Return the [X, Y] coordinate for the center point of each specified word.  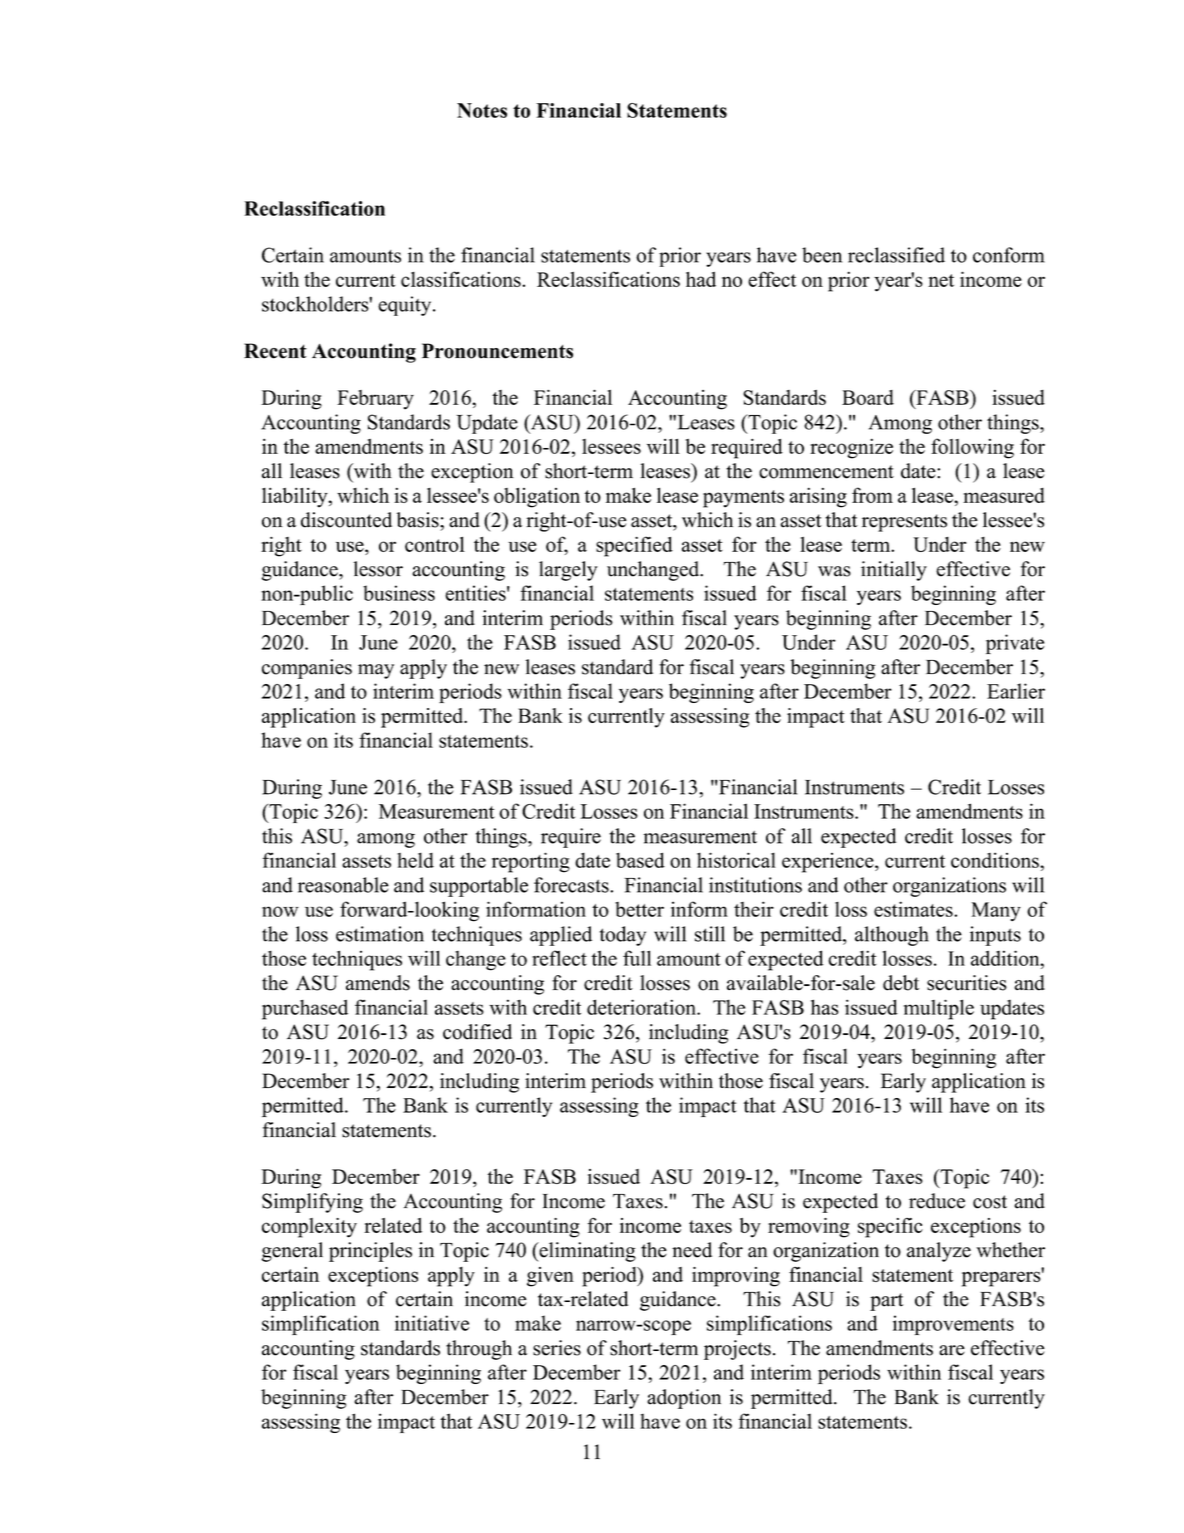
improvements [953, 1325]
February [375, 400]
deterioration [642, 1007]
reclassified [896, 255]
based [640, 860]
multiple [939, 1009]
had [701, 279]
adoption [684, 1399]
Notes [482, 110]
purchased [305, 1010]
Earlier [1016, 691]
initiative [432, 1323]
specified [634, 546]
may [376, 671]
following [972, 448]
